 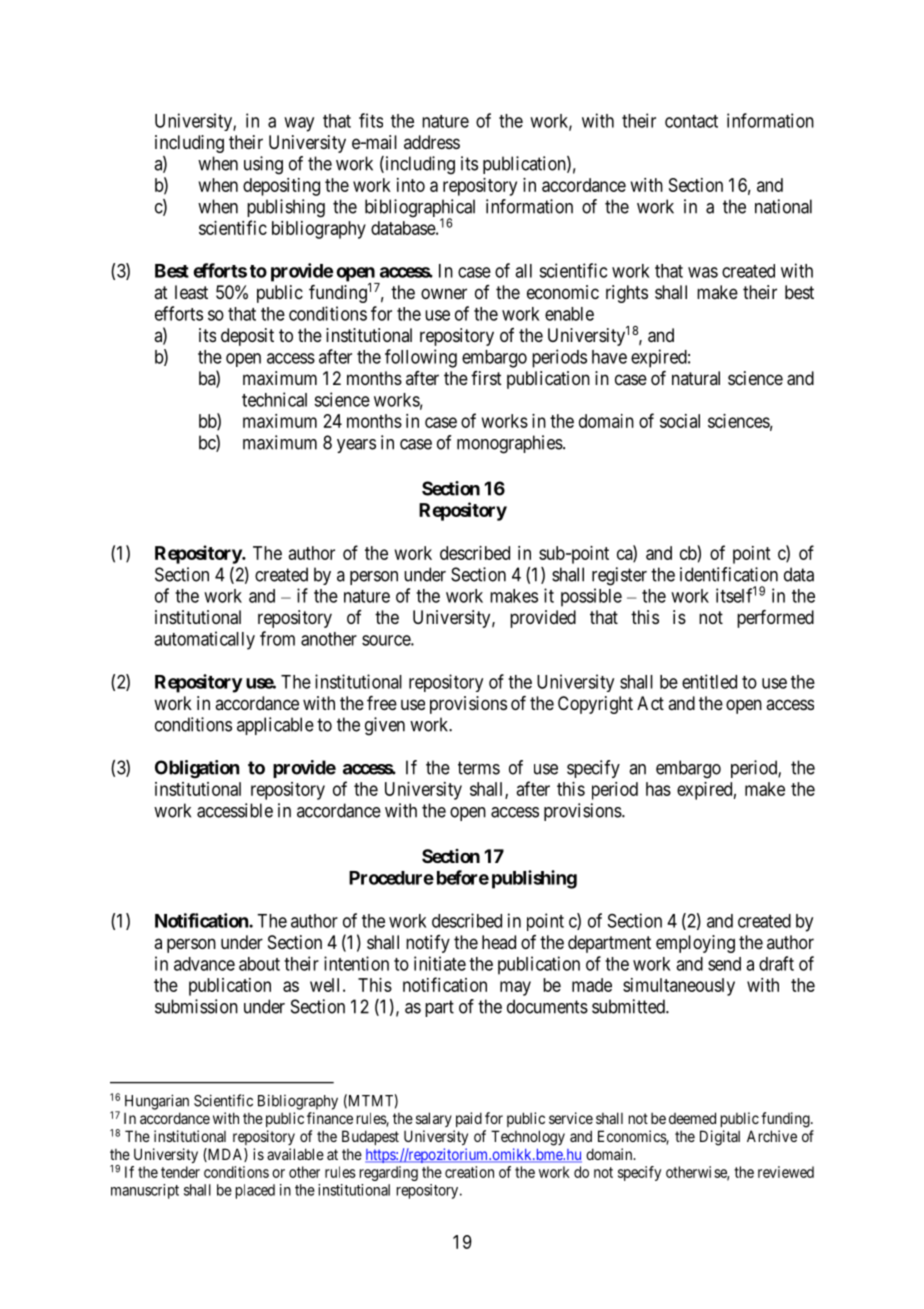 What do you see at coordinates (691, 121) in the screenshot?
I see `contact` at bounding box center [691, 121].
